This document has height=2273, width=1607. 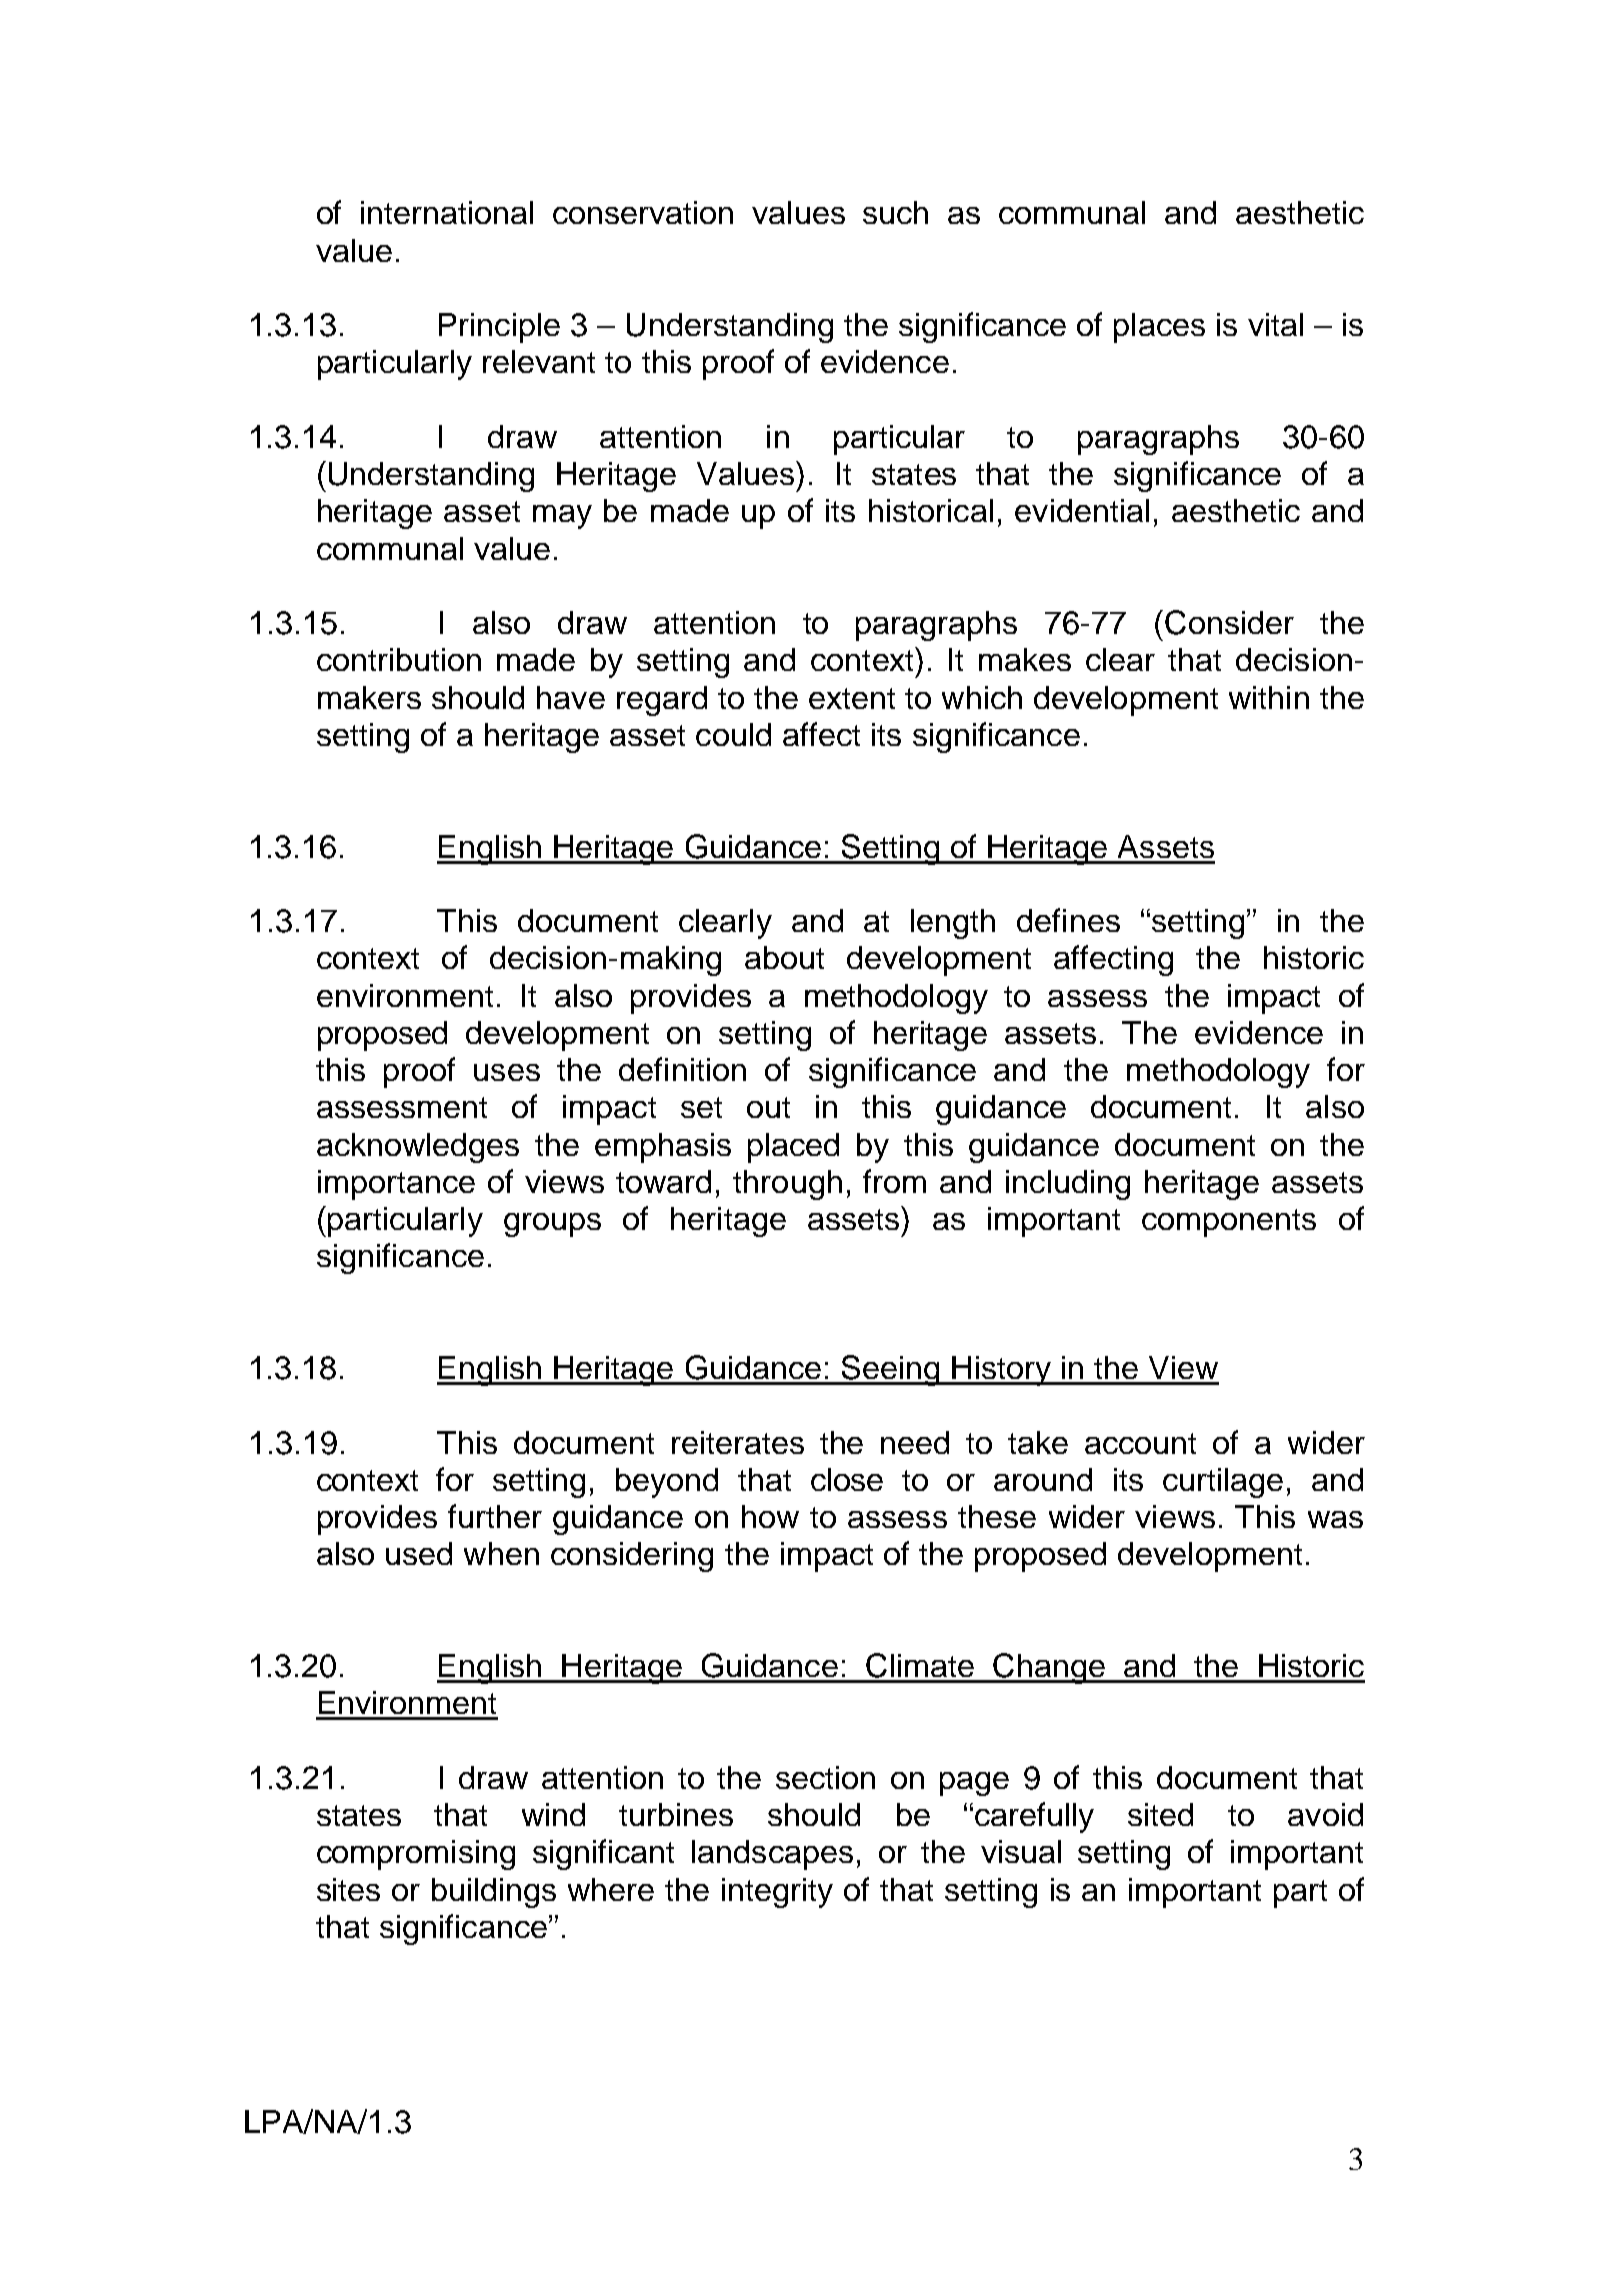 I want to click on such, so click(x=895, y=212).
